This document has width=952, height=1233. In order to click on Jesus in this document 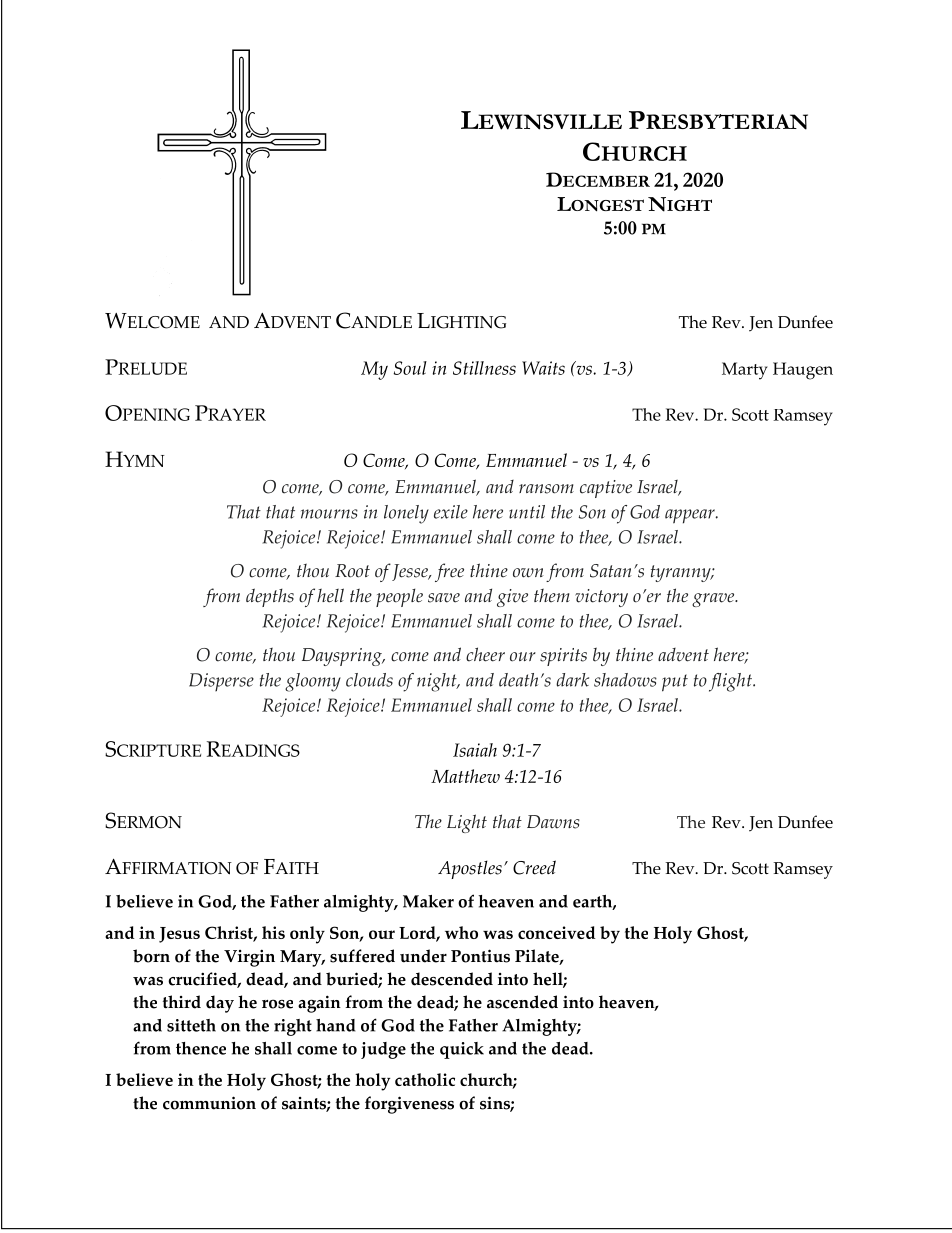, I will do `click(179, 935)`.
